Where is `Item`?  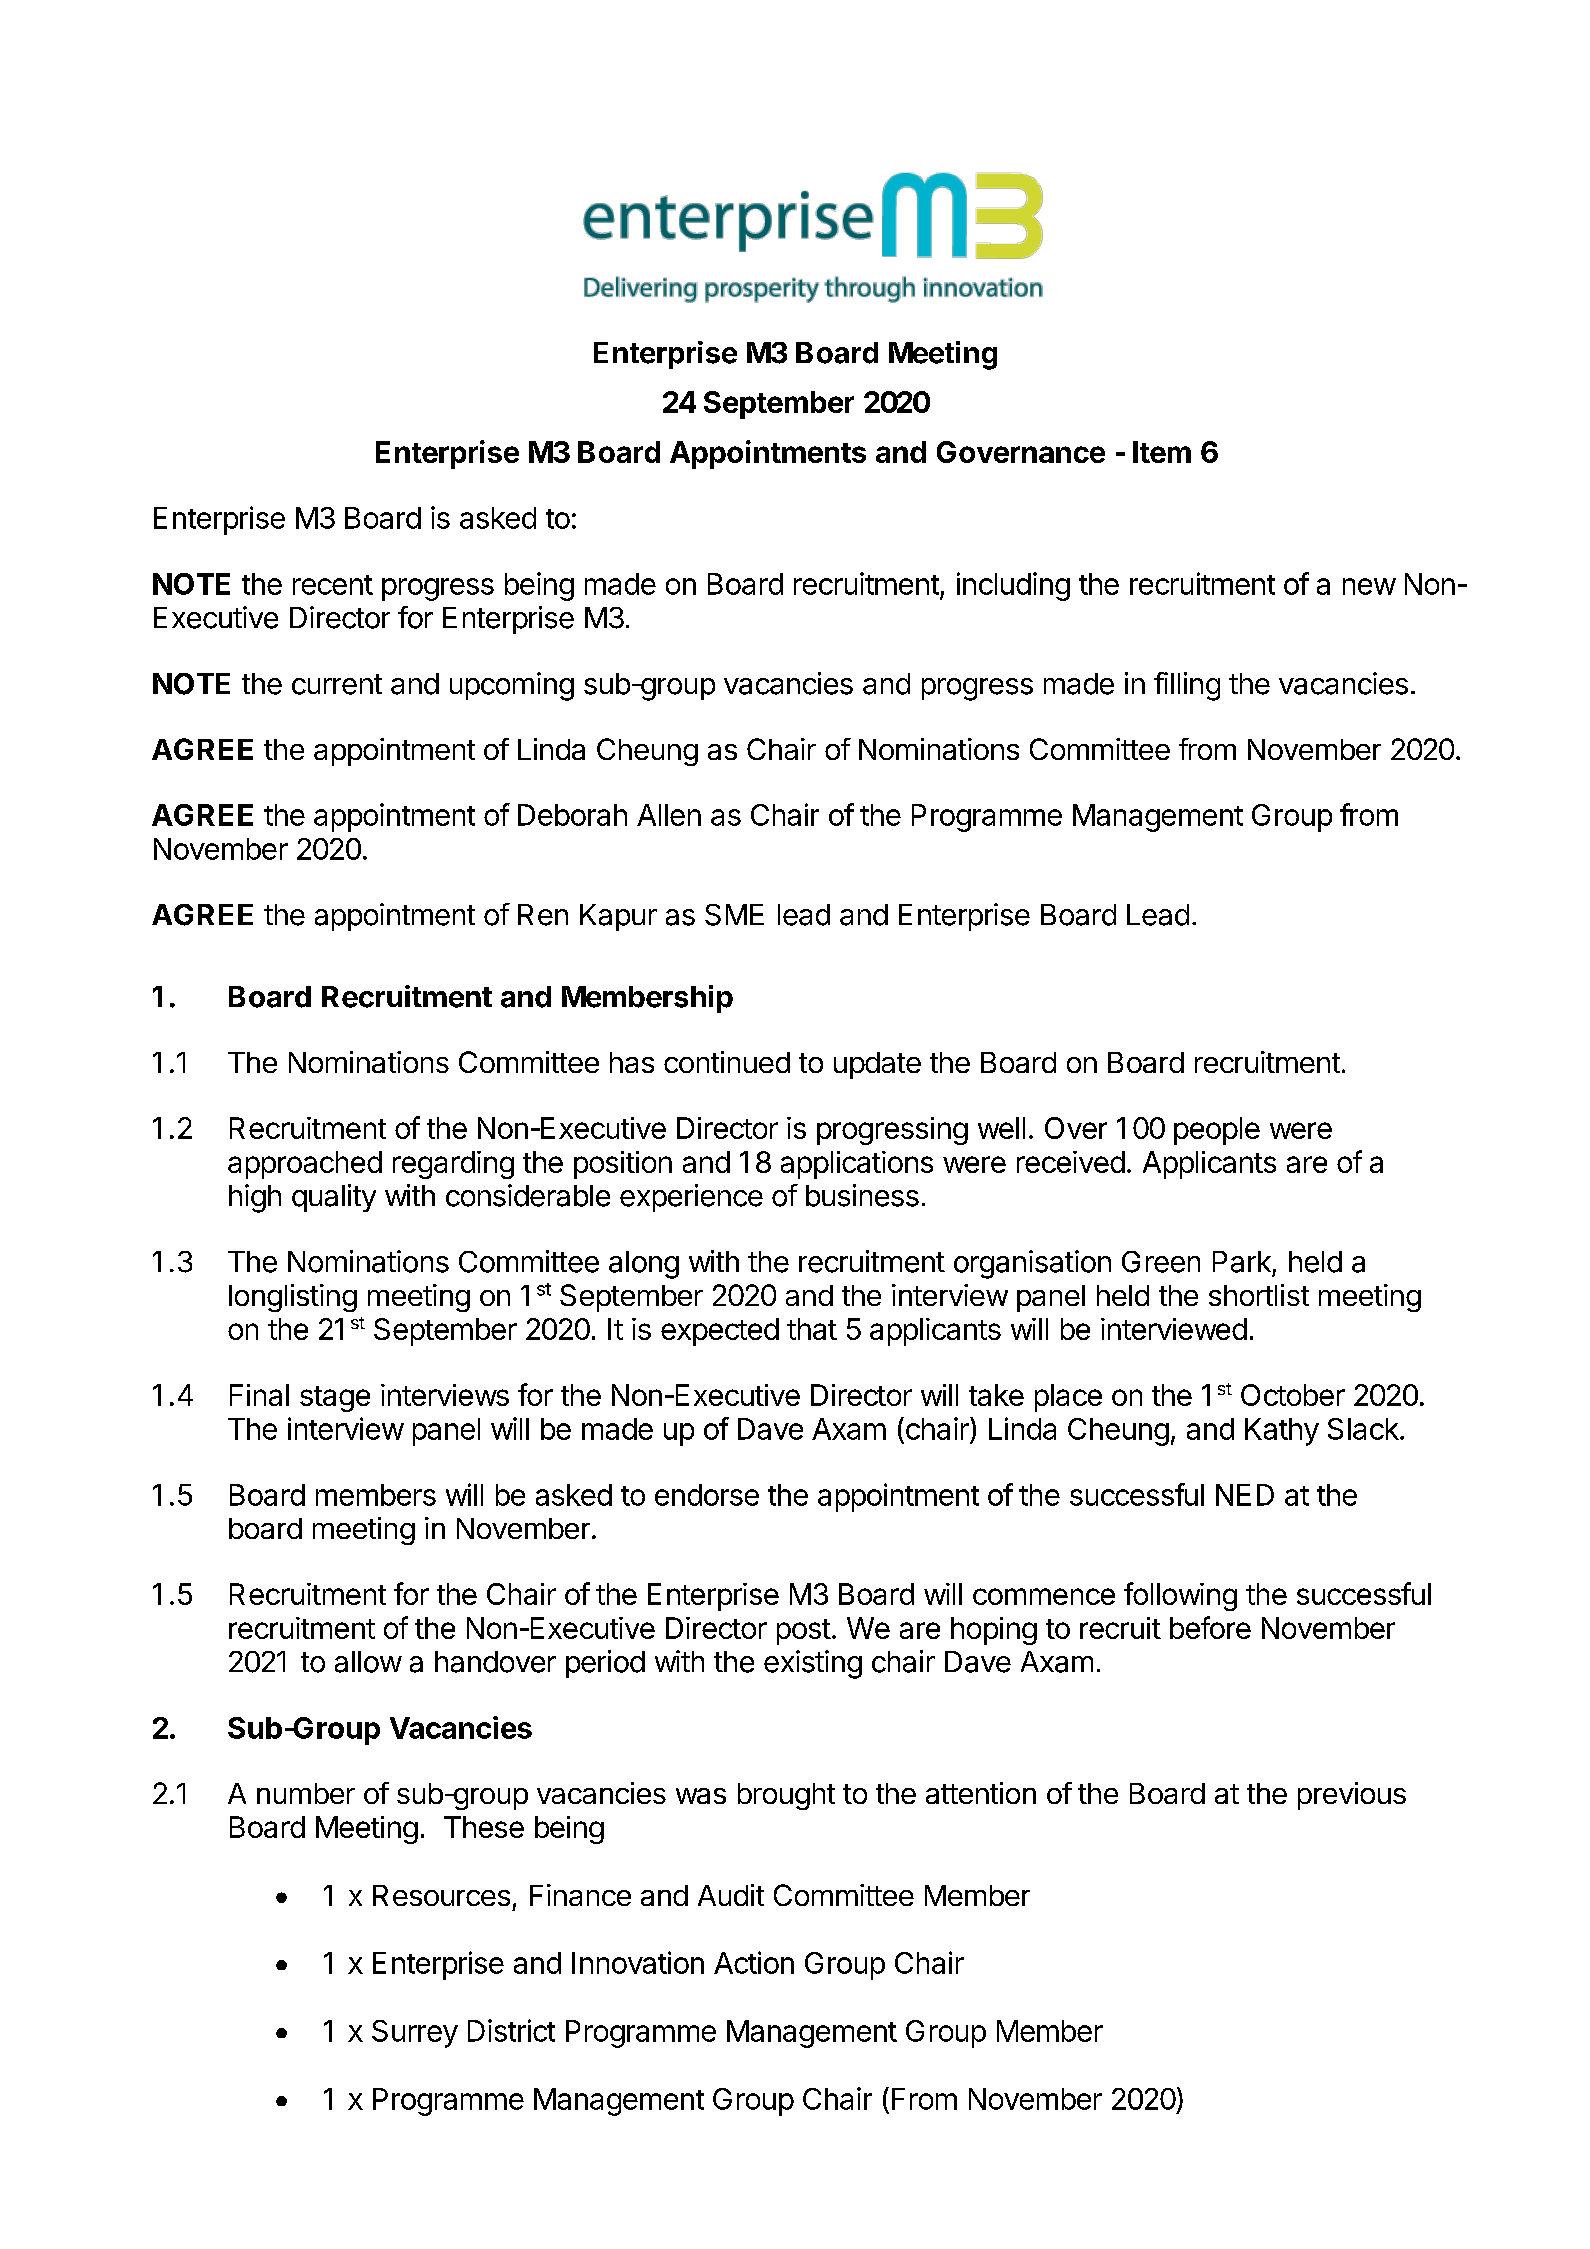
Item is located at coordinates (1162, 452).
